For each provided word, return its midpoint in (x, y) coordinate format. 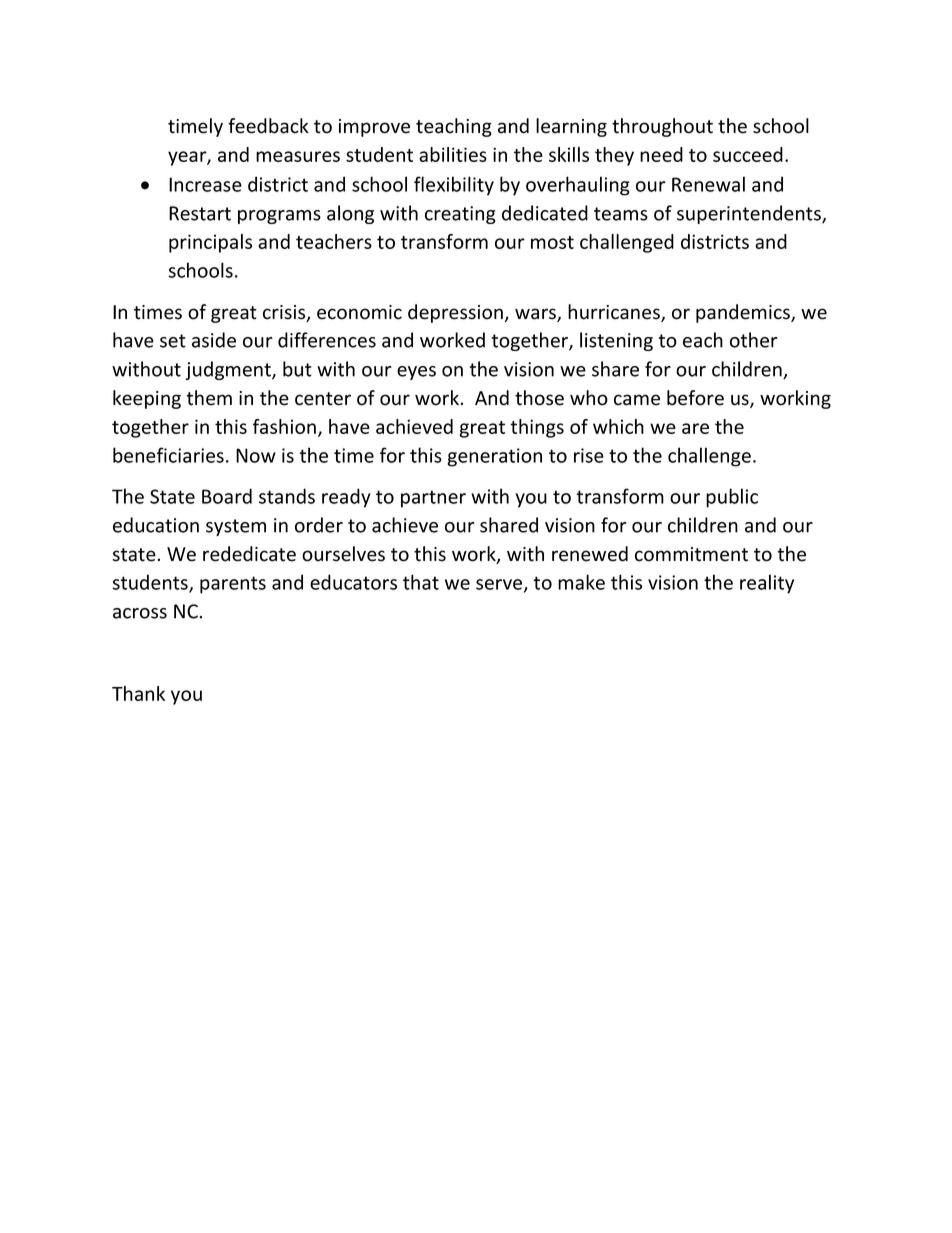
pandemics (744, 313)
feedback (268, 126)
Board (227, 496)
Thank (138, 693)
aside (214, 340)
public (732, 498)
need (661, 154)
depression (455, 313)
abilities (453, 154)
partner (433, 499)
